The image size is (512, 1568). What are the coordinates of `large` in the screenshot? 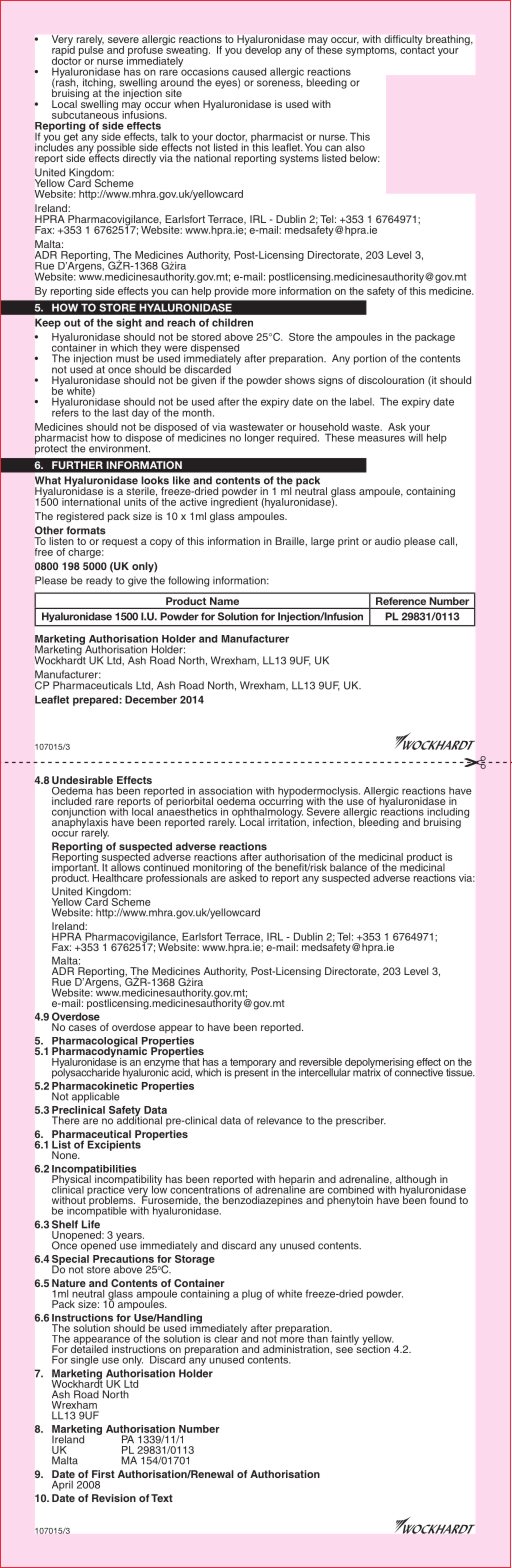 It's located at (322, 542).
